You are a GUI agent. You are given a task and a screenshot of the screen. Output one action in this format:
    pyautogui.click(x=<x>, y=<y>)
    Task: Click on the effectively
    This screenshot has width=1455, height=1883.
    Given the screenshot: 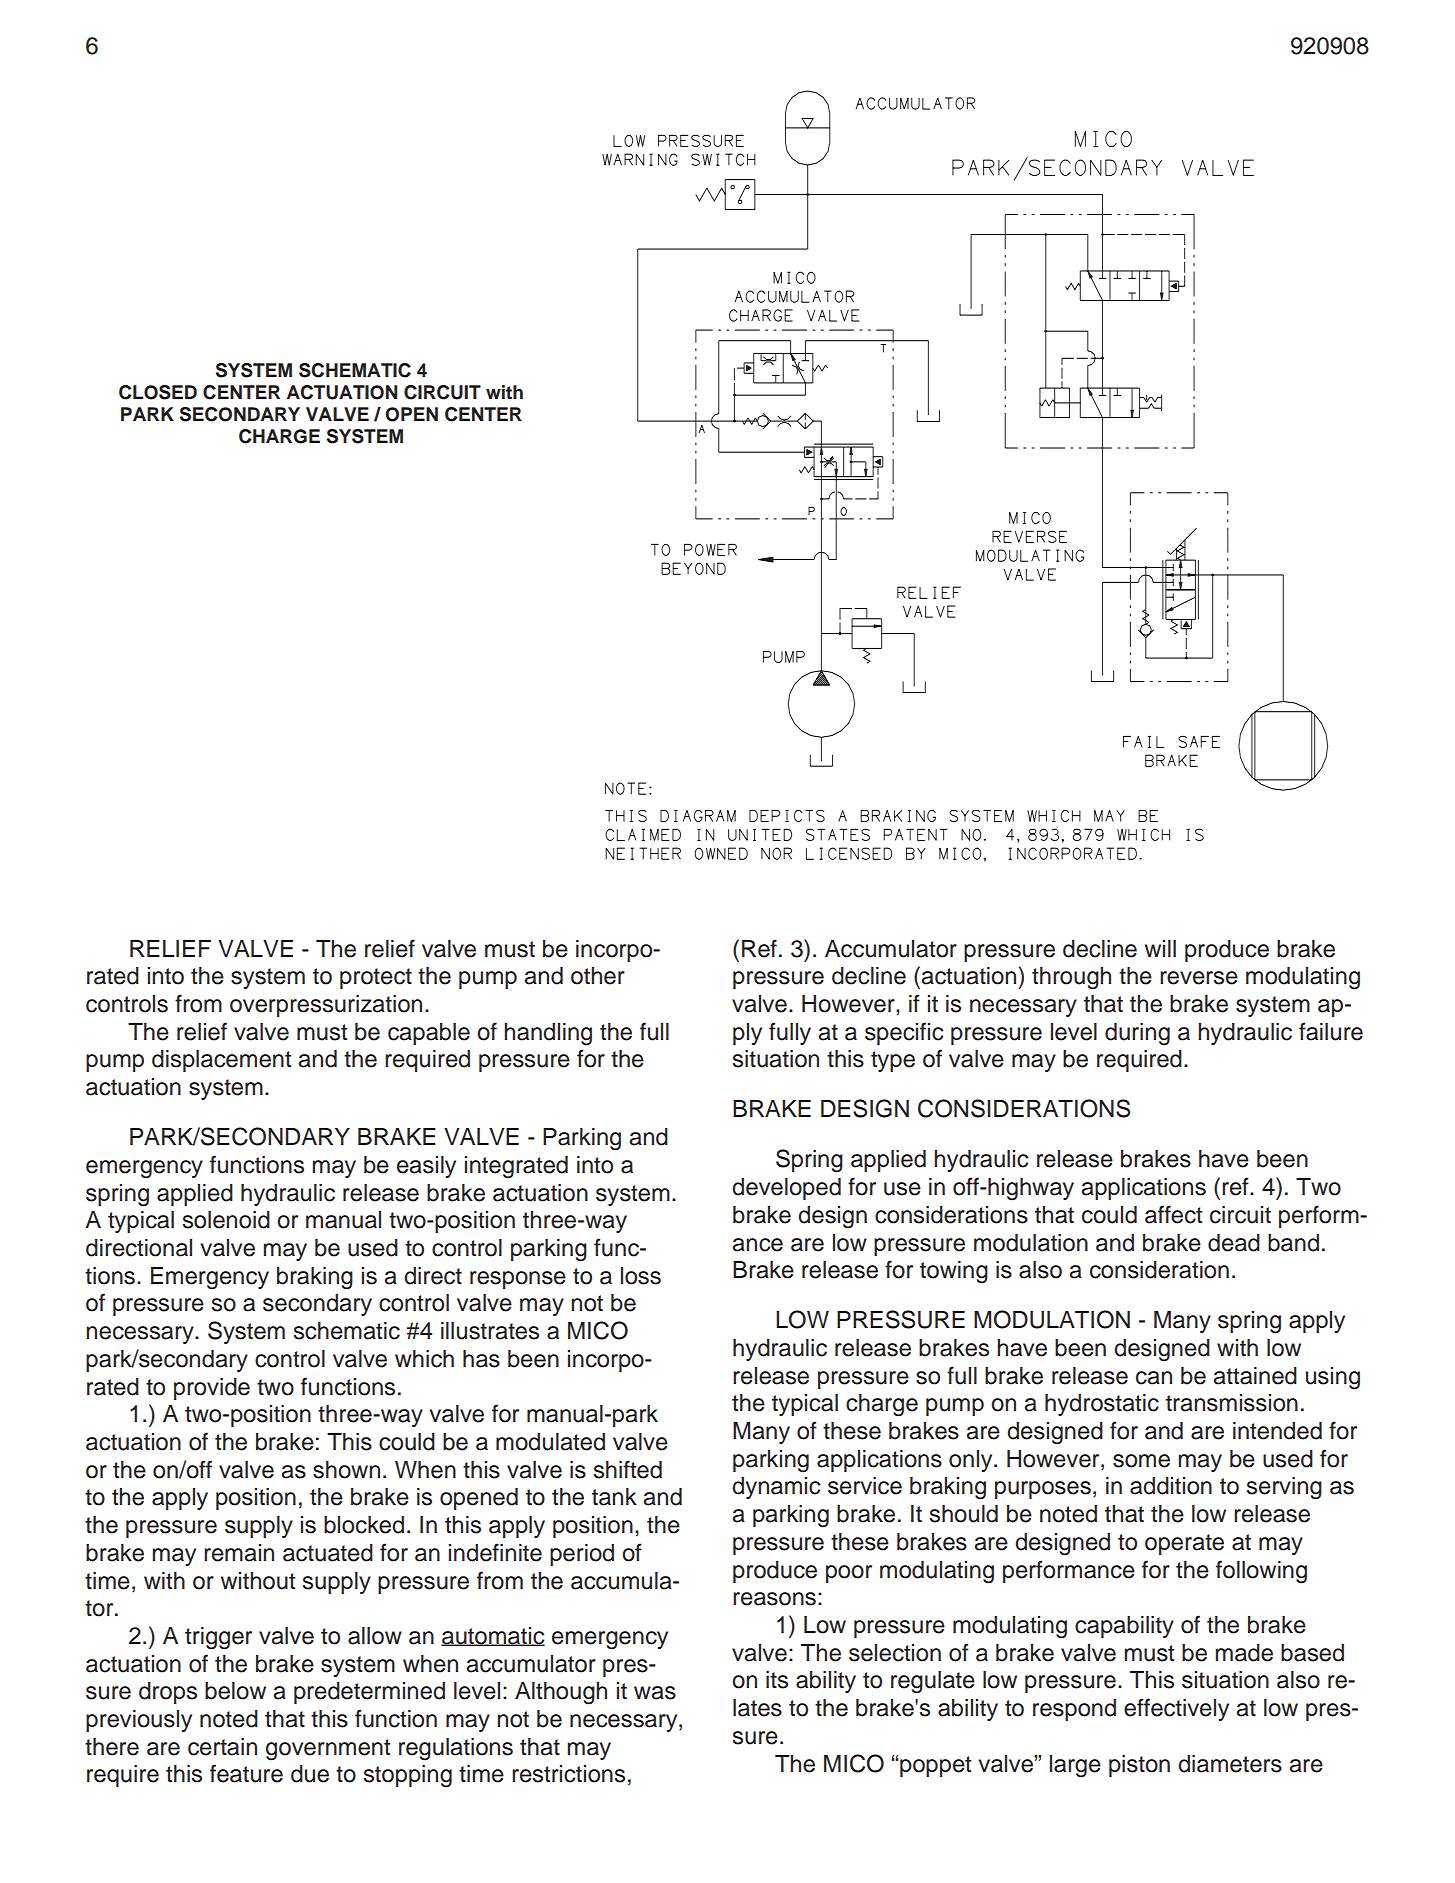 What is the action you would take?
    pyautogui.click(x=1176, y=1709)
